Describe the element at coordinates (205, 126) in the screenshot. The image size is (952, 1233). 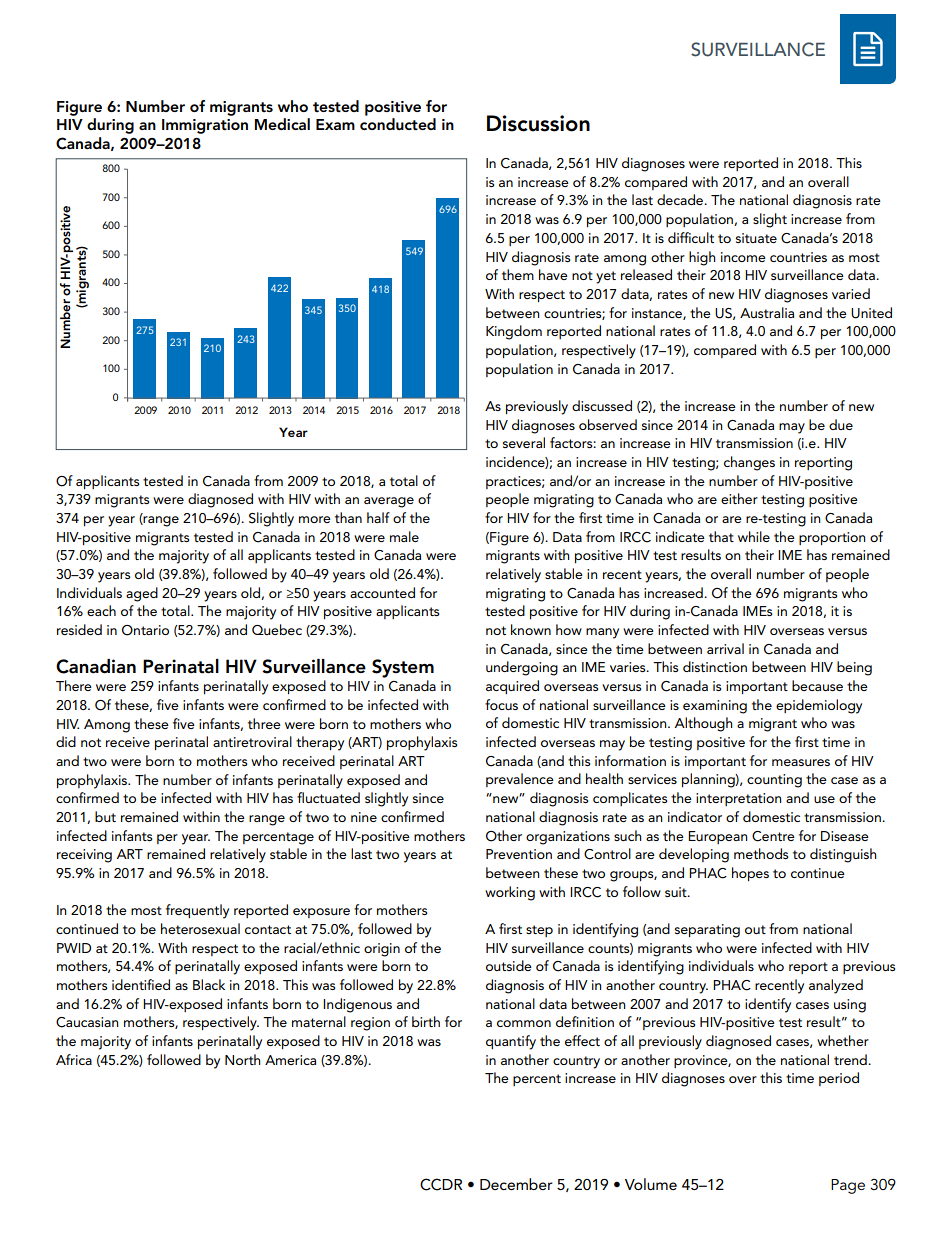
I see `Immigration` at that location.
